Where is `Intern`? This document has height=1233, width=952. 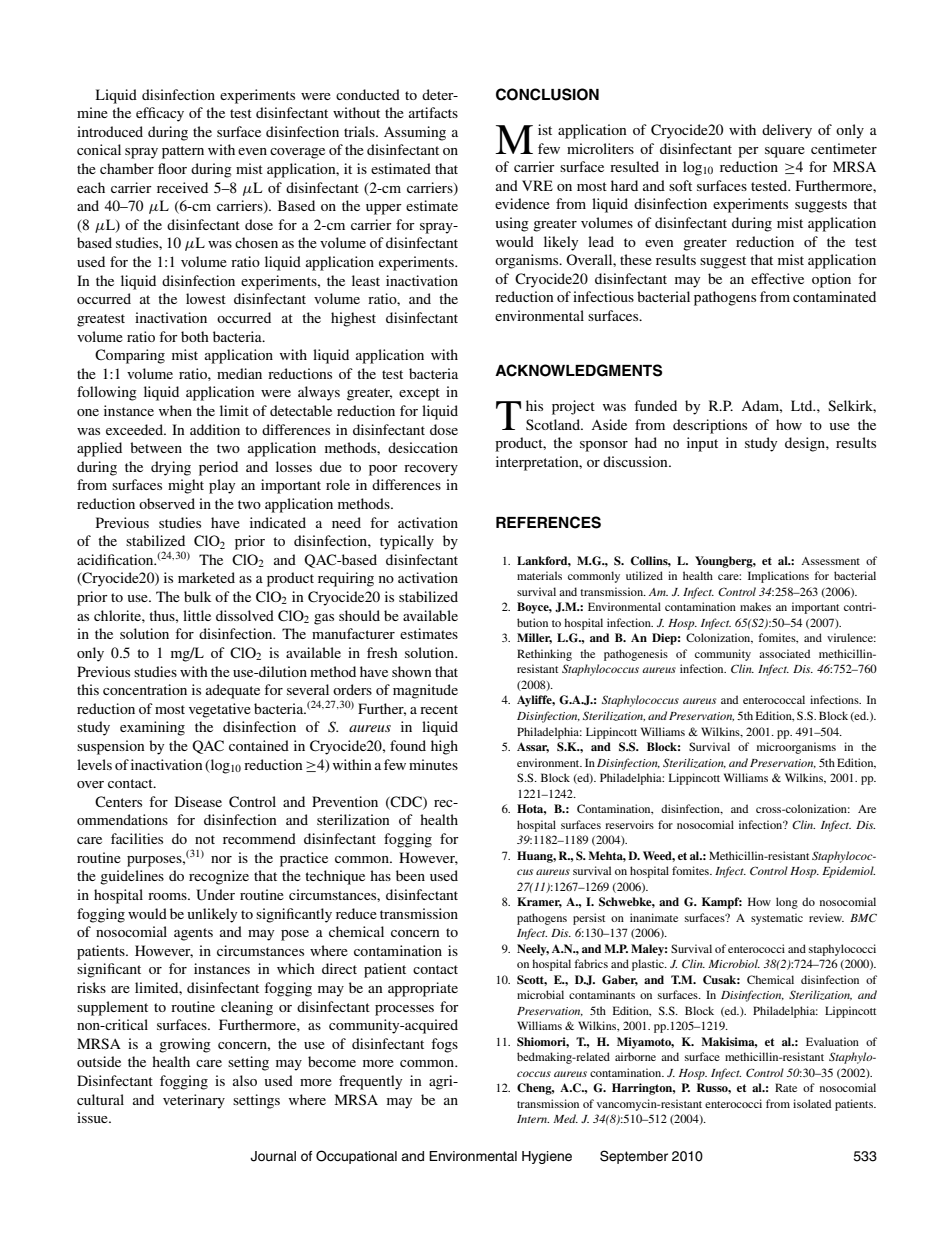
Intern is located at coordinates (533, 1119).
